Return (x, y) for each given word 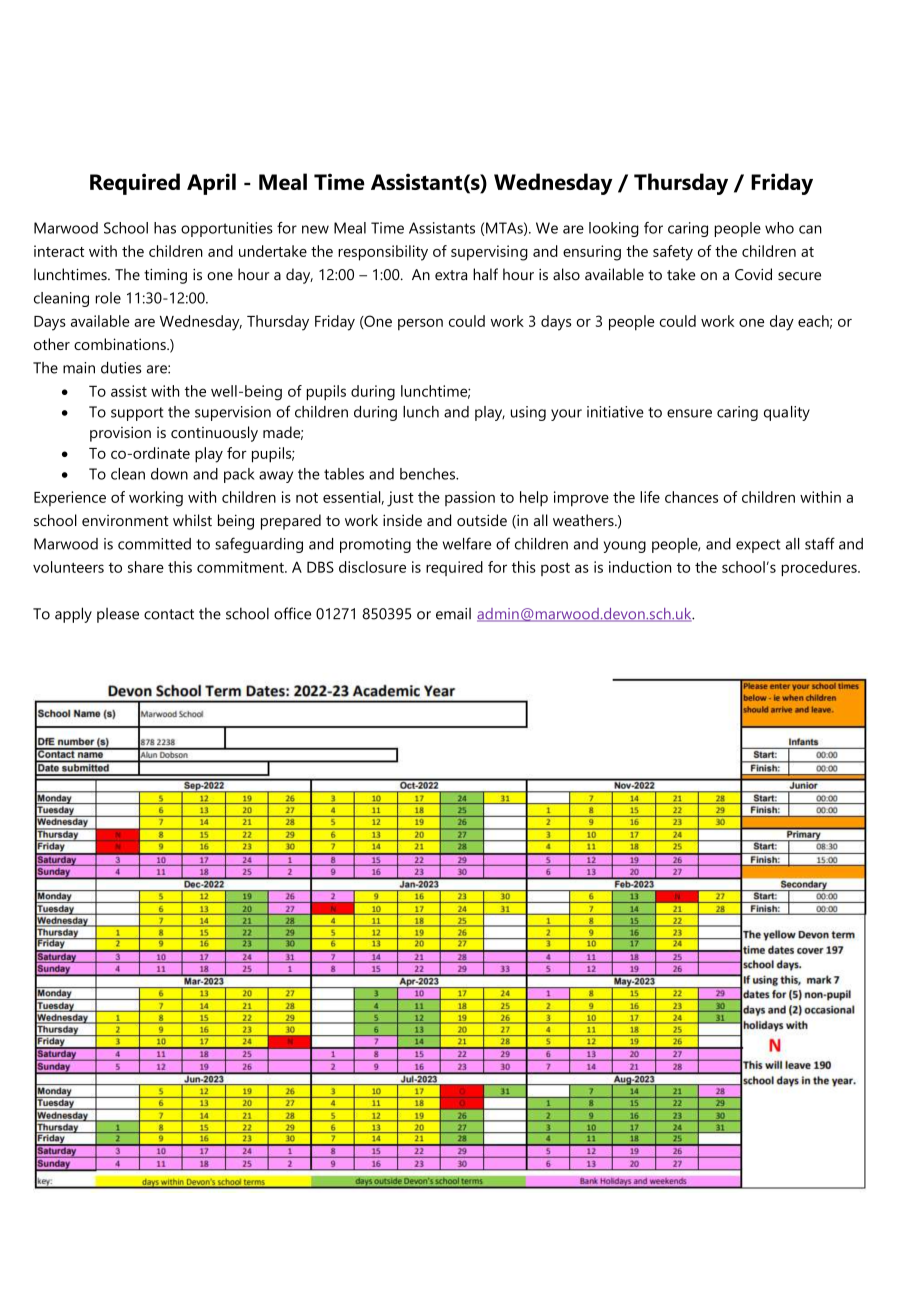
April (211, 184)
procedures (820, 568)
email (453, 614)
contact (169, 614)
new (315, 229)
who (779, 228)
